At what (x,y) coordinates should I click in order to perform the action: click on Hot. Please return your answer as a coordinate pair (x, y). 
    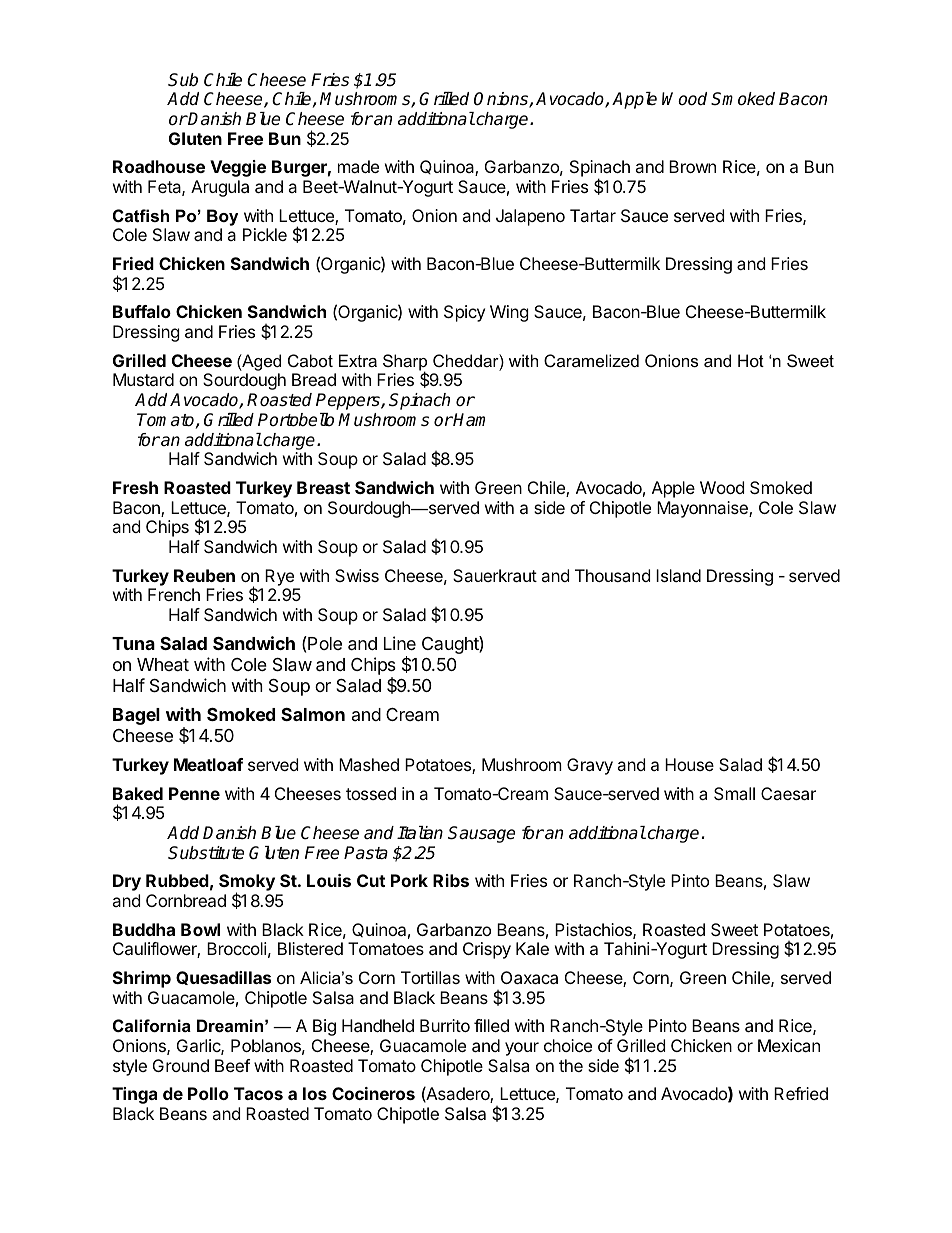
    Looking at the image, I should click on (751, 360).
